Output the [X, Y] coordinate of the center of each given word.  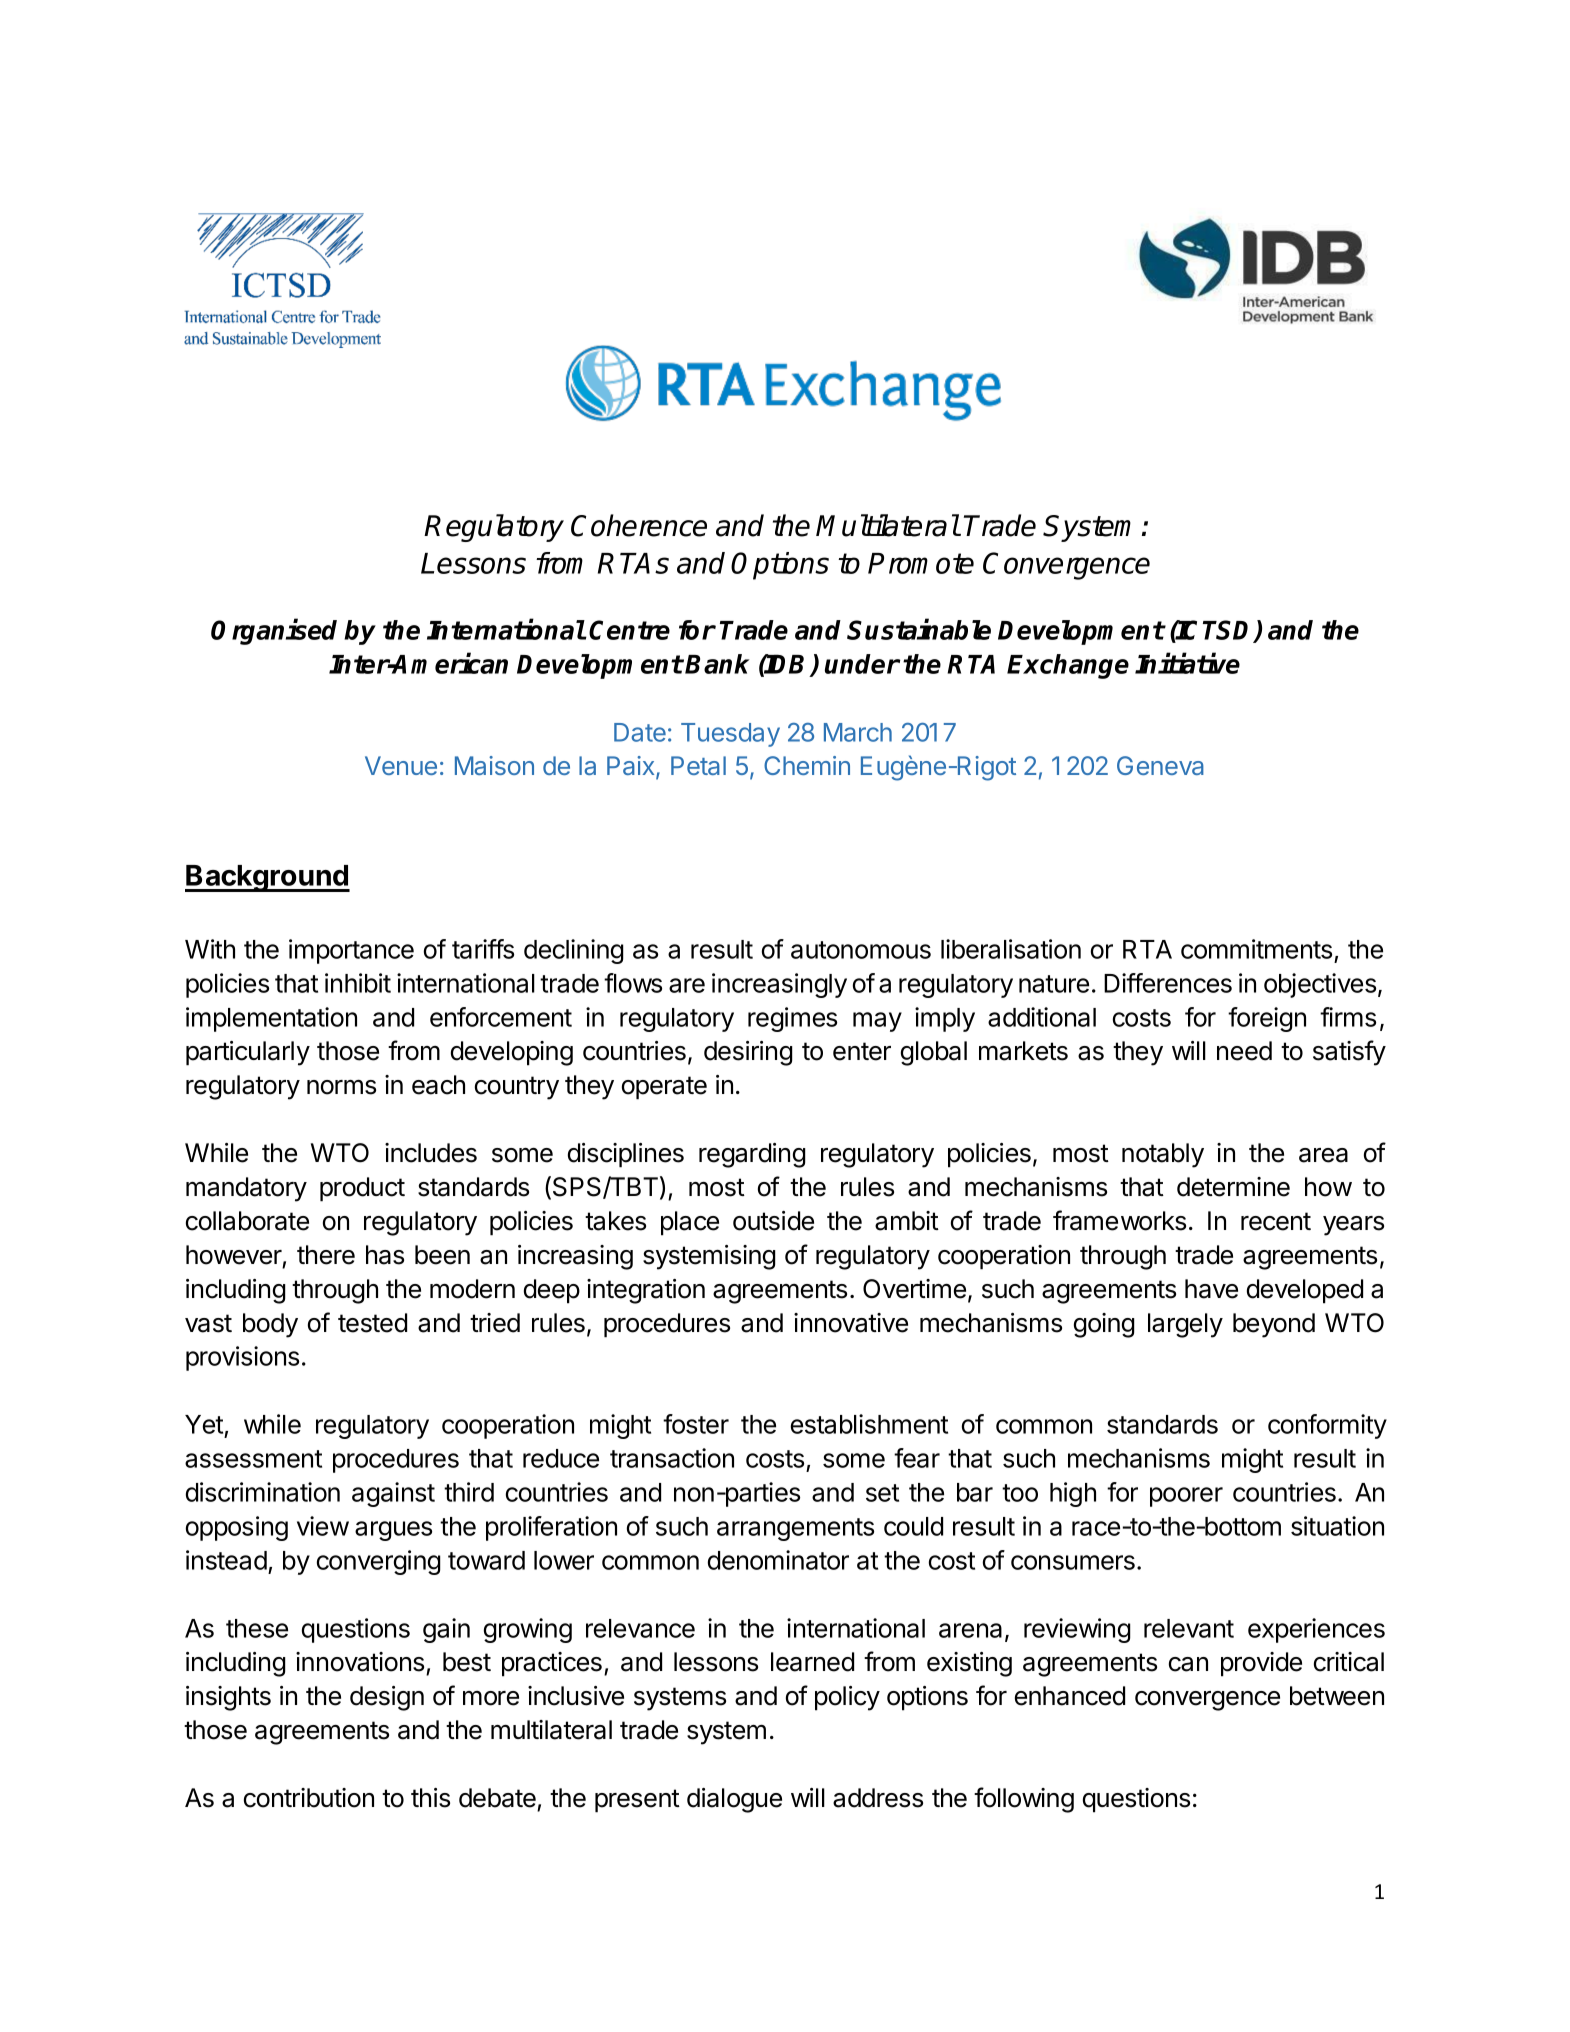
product [362, 1189]
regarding [752, 1155]
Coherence [639, 525]
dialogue [734, 1800]
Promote [921, 563]
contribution [309, 1798]
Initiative [1187, 663]
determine [1233, 1187]
